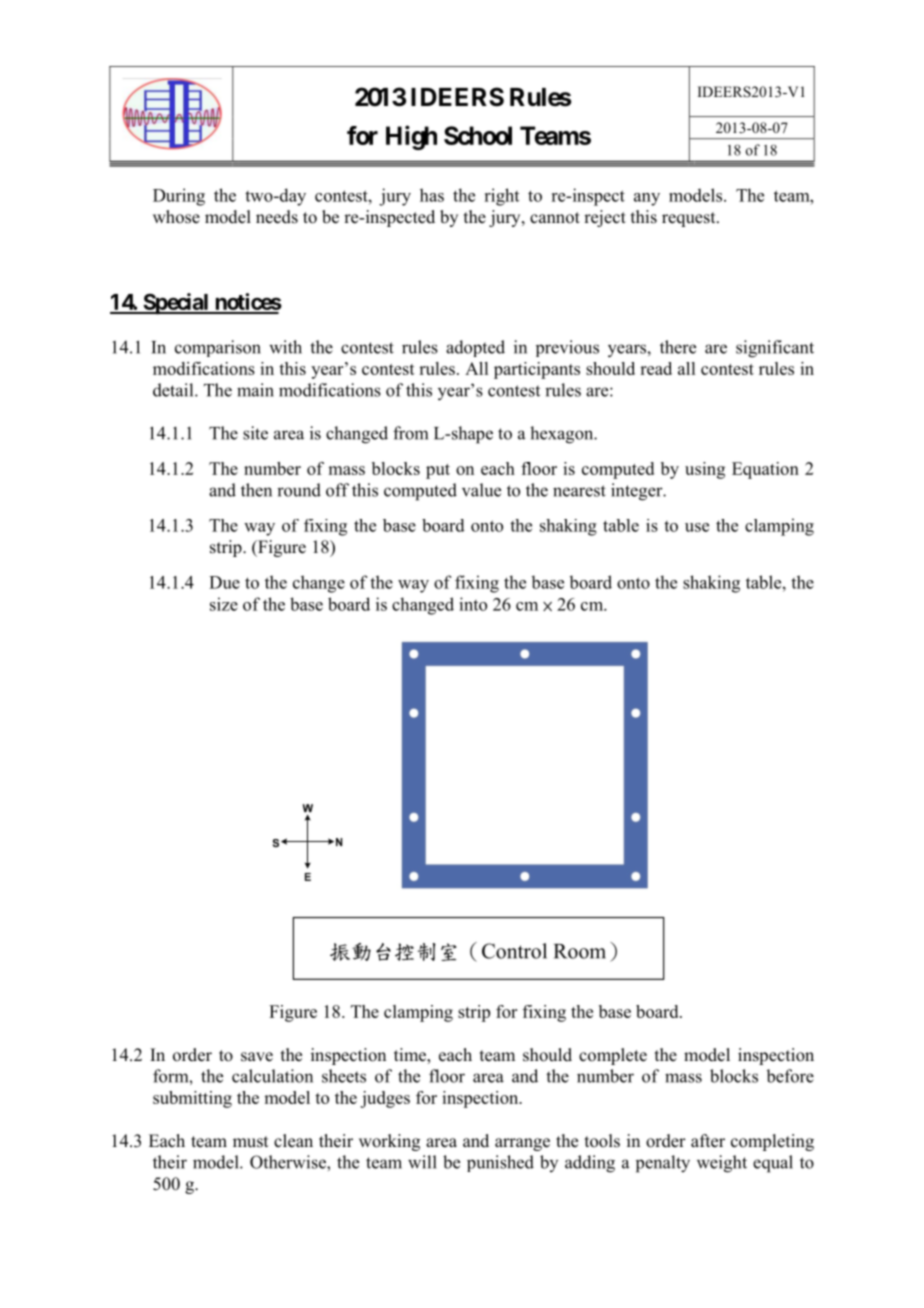 The image size is (924, 1308). Describe the element at coordinates (500, 1163) in the document. I see `punished` at that location.
